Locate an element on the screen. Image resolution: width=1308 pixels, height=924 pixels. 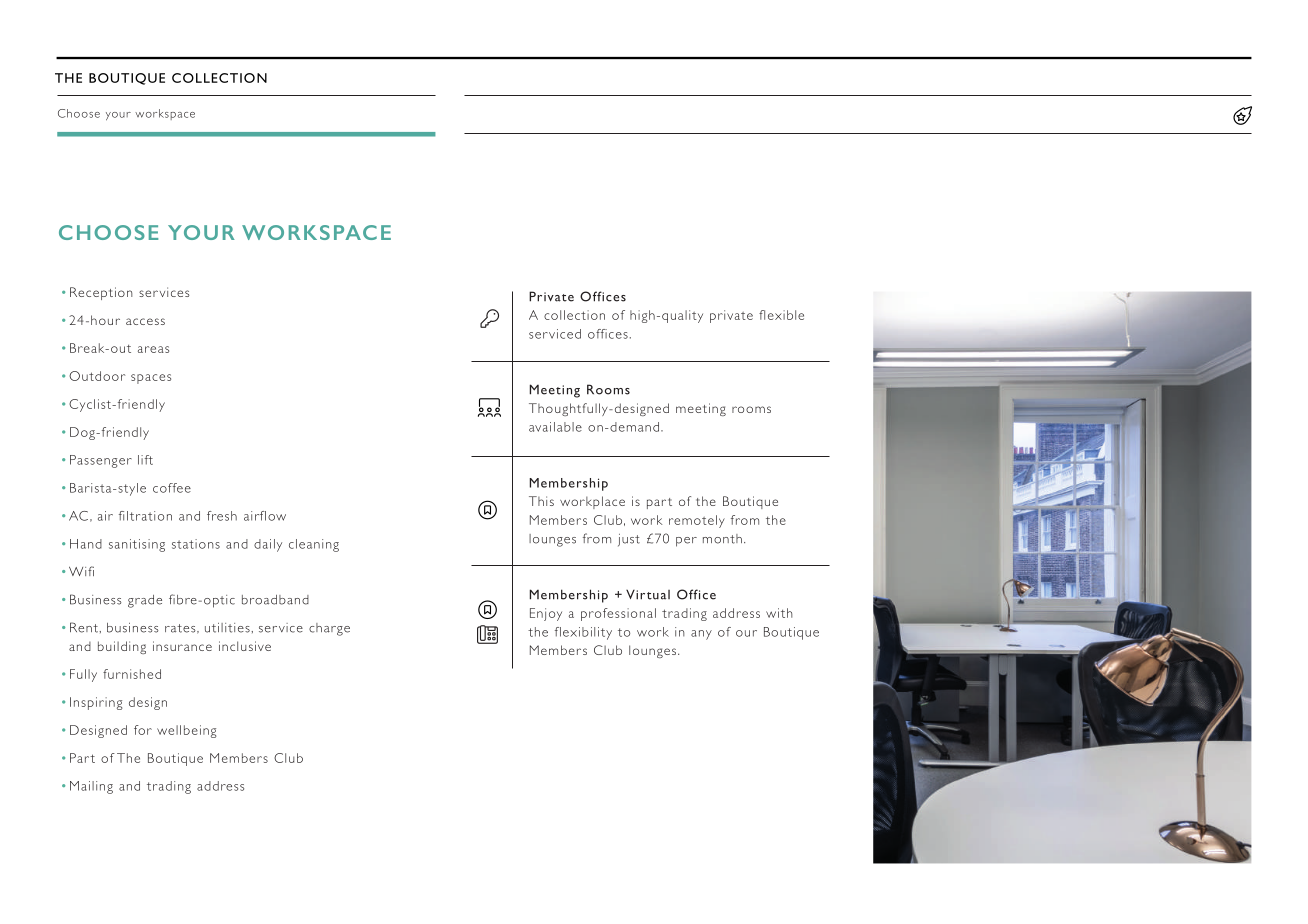
available is located at coordinates (555, 427).
